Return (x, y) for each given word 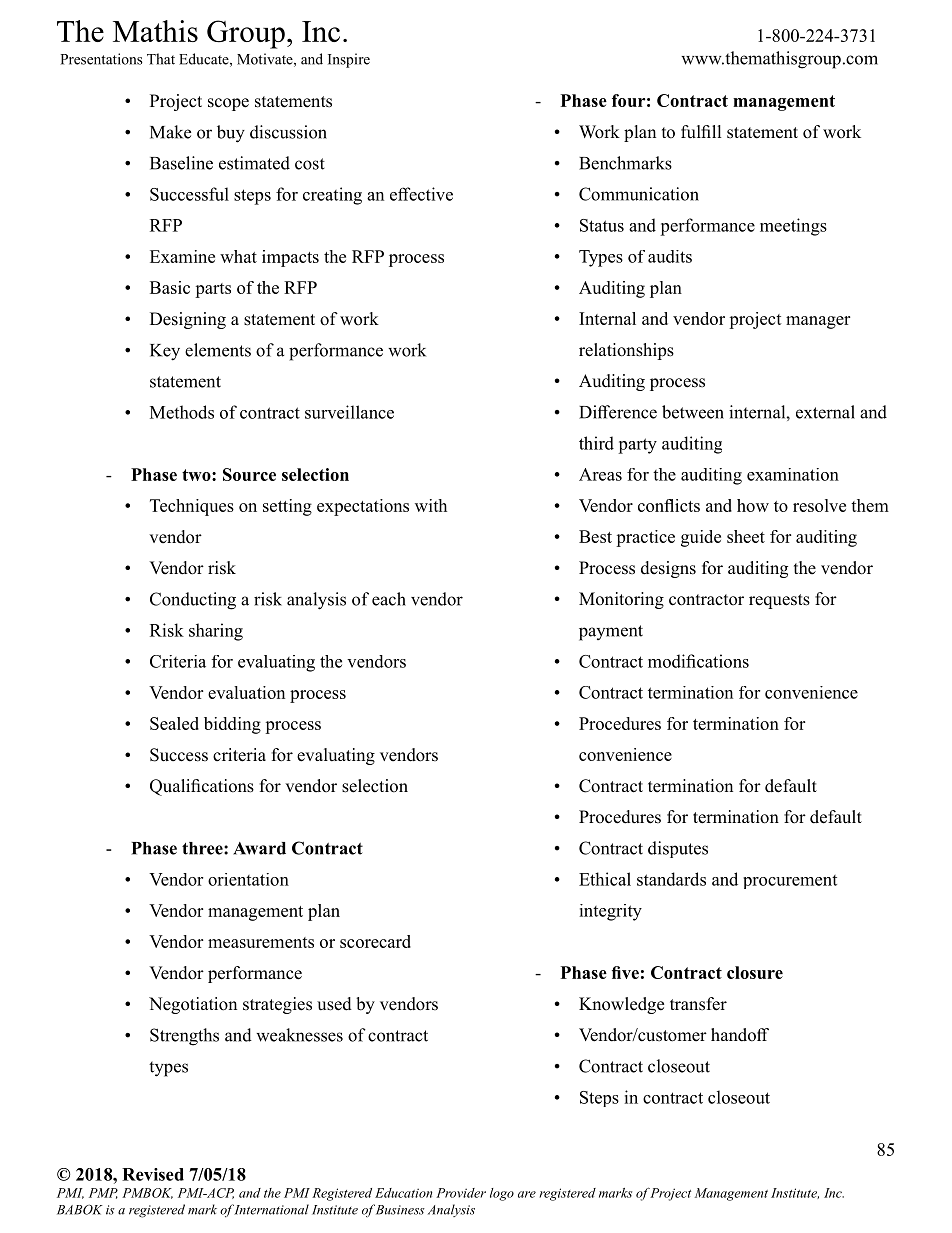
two (197, 475)
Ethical (605, 879)
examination (793, 474)
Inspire (349, 60)
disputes (678, 849)
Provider (461, 1193)
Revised (153, 1174)
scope (228, 104)
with (431, 505)
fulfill (701, 131)
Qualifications (202, 787)
